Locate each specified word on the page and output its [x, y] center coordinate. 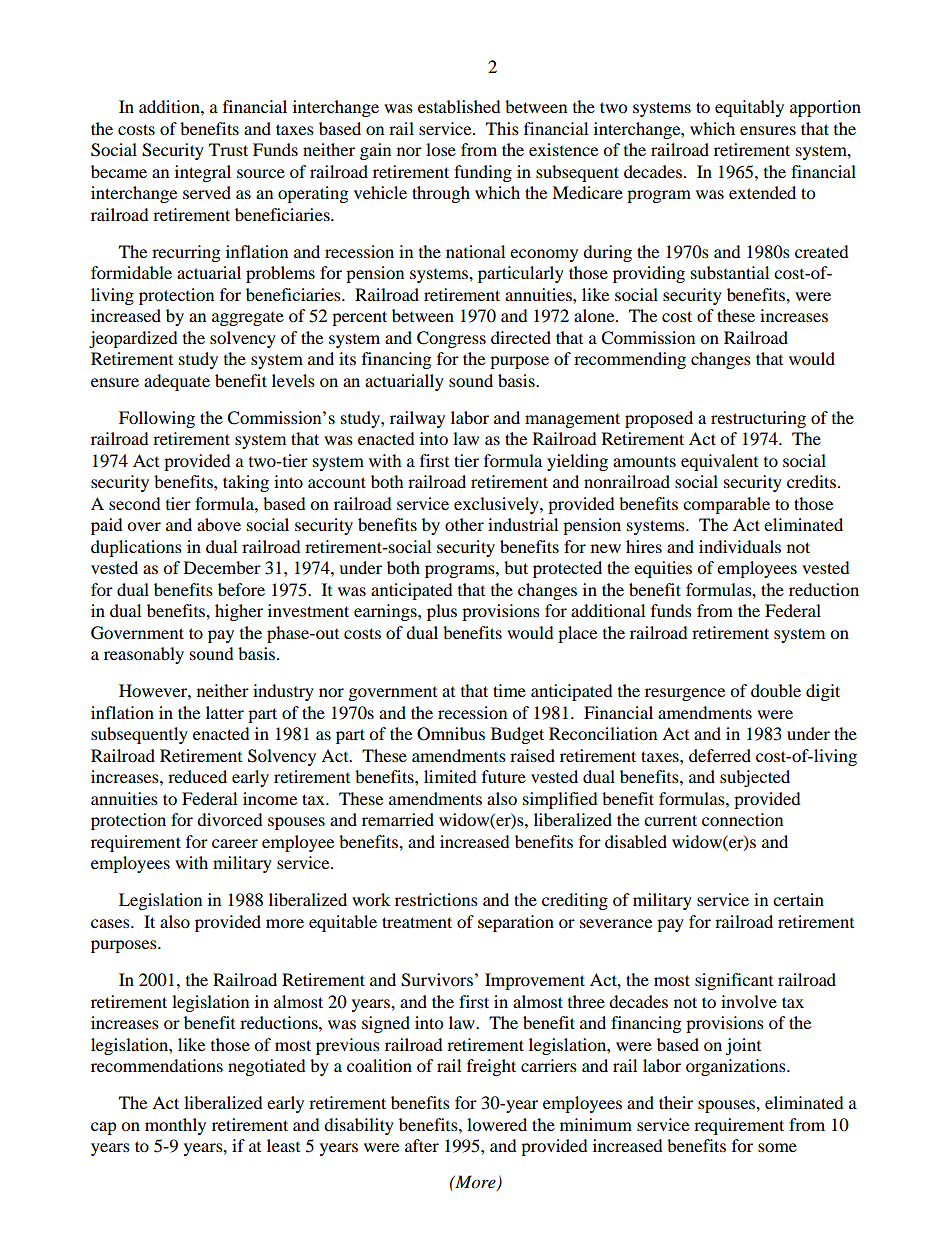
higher [239, 612]
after [422, 1145]
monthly [175, 1126]
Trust [228, 149]
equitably [749, 108]
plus [442, 612]
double [776, 690]
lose [441, 149]
